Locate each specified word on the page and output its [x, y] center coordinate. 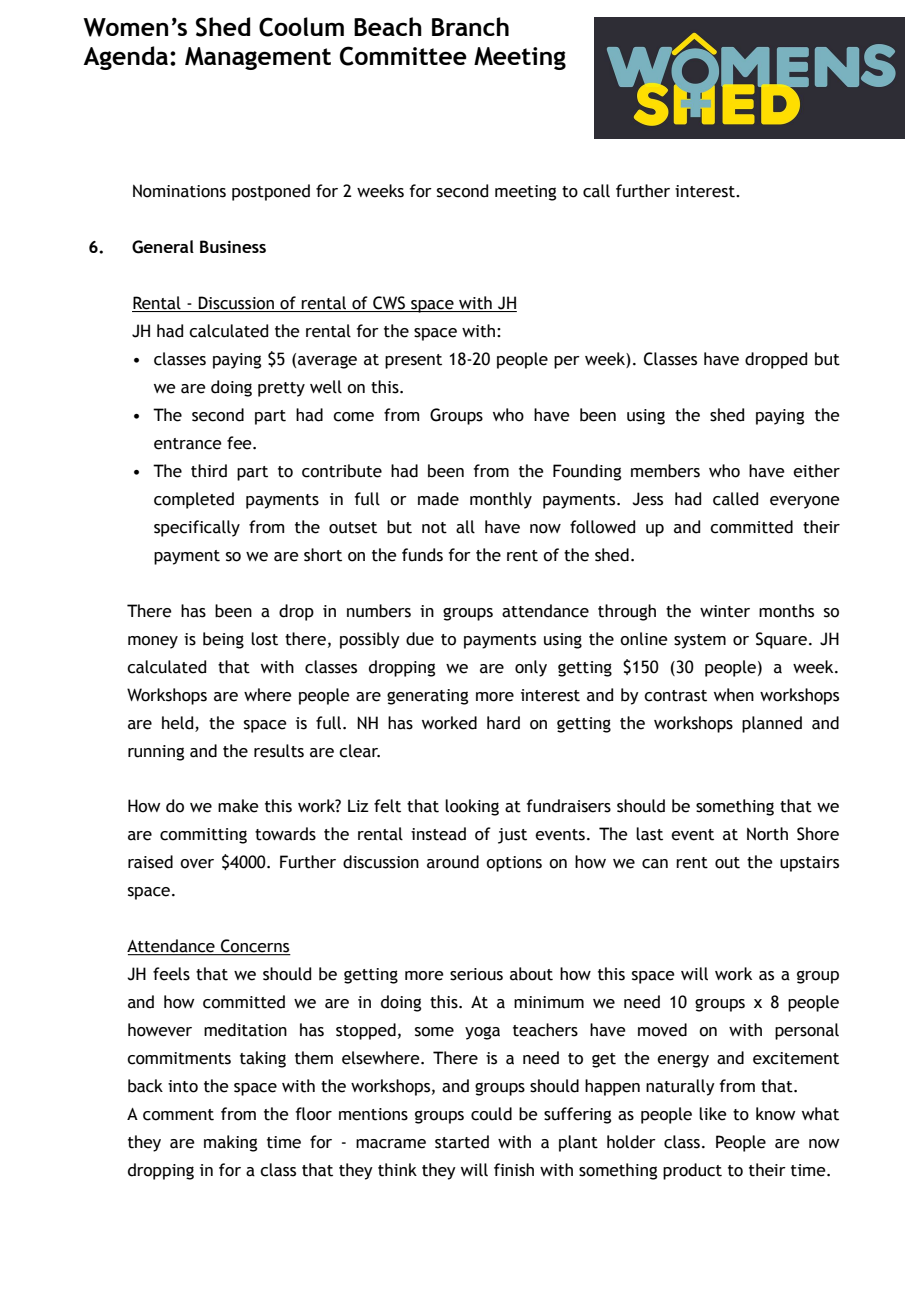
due [420, 639]
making [230, 1143]
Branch [470, 26]
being [223, 640]
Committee [403, 56]
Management [258, 58]
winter [725, 611]
